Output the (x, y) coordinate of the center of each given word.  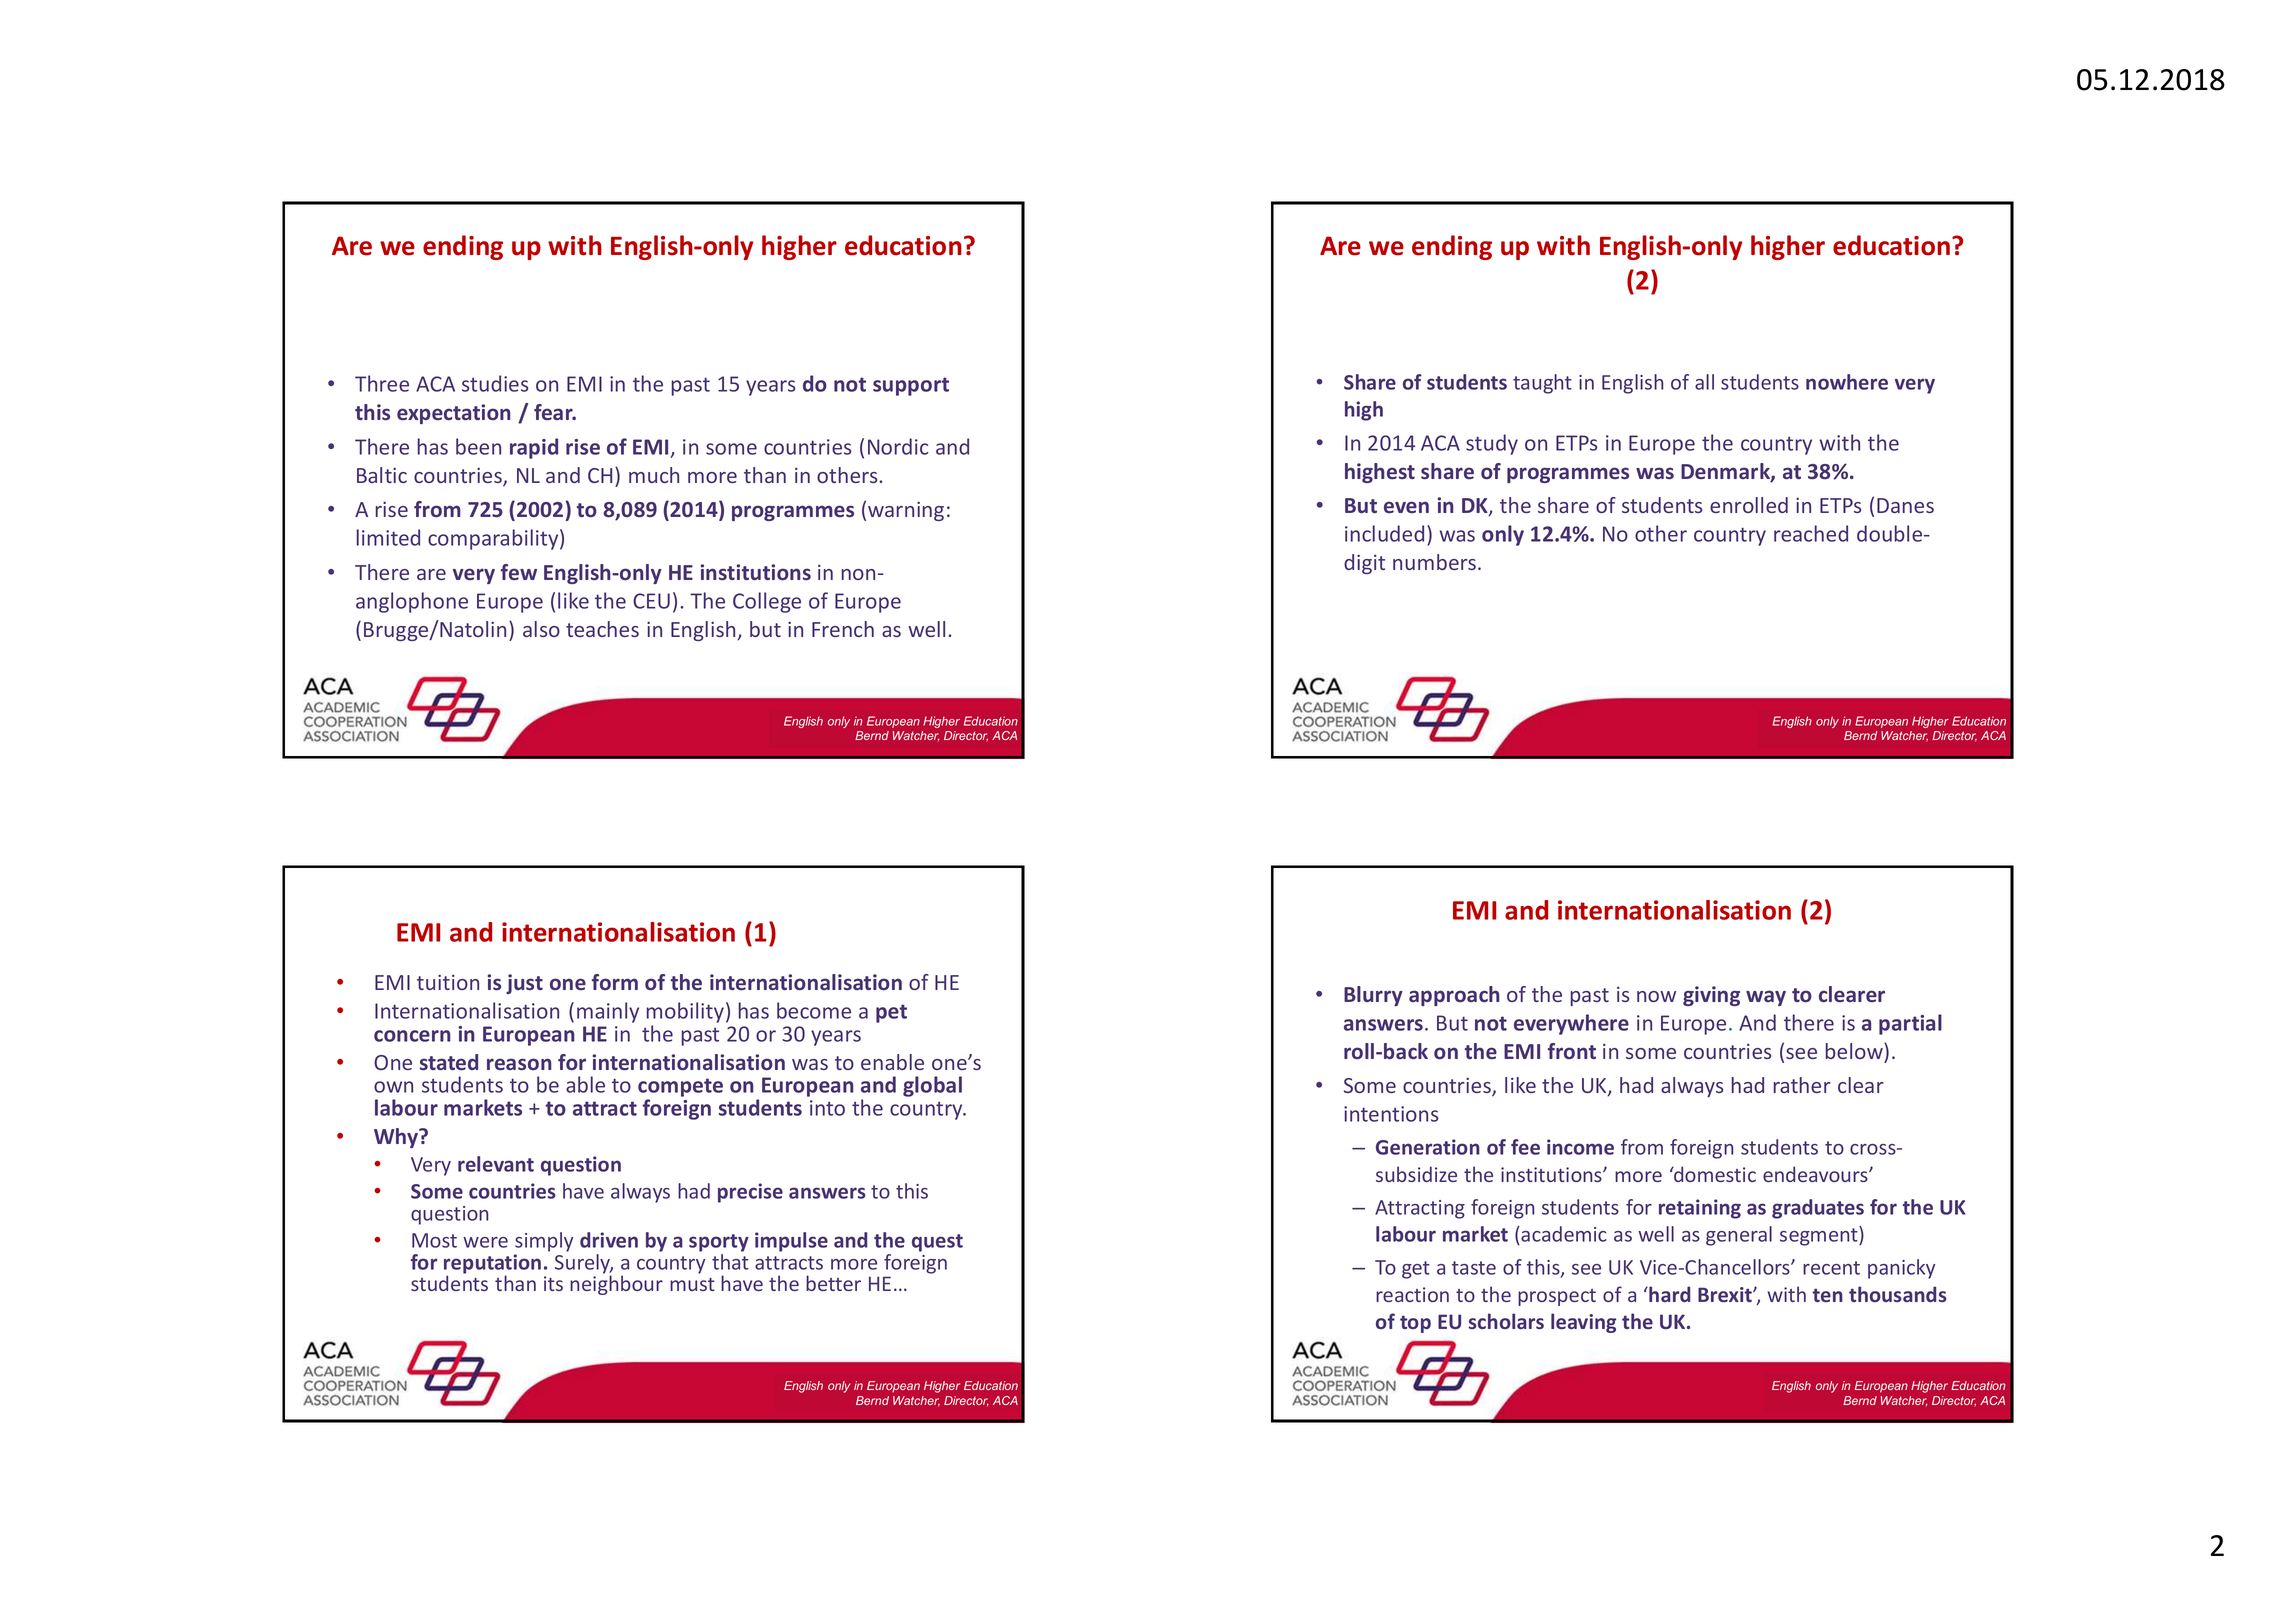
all (1704, 382)
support (911, 386)
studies (495, 383)
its (553, 1283)
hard (1668, 1294)
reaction (1412, 1294)
